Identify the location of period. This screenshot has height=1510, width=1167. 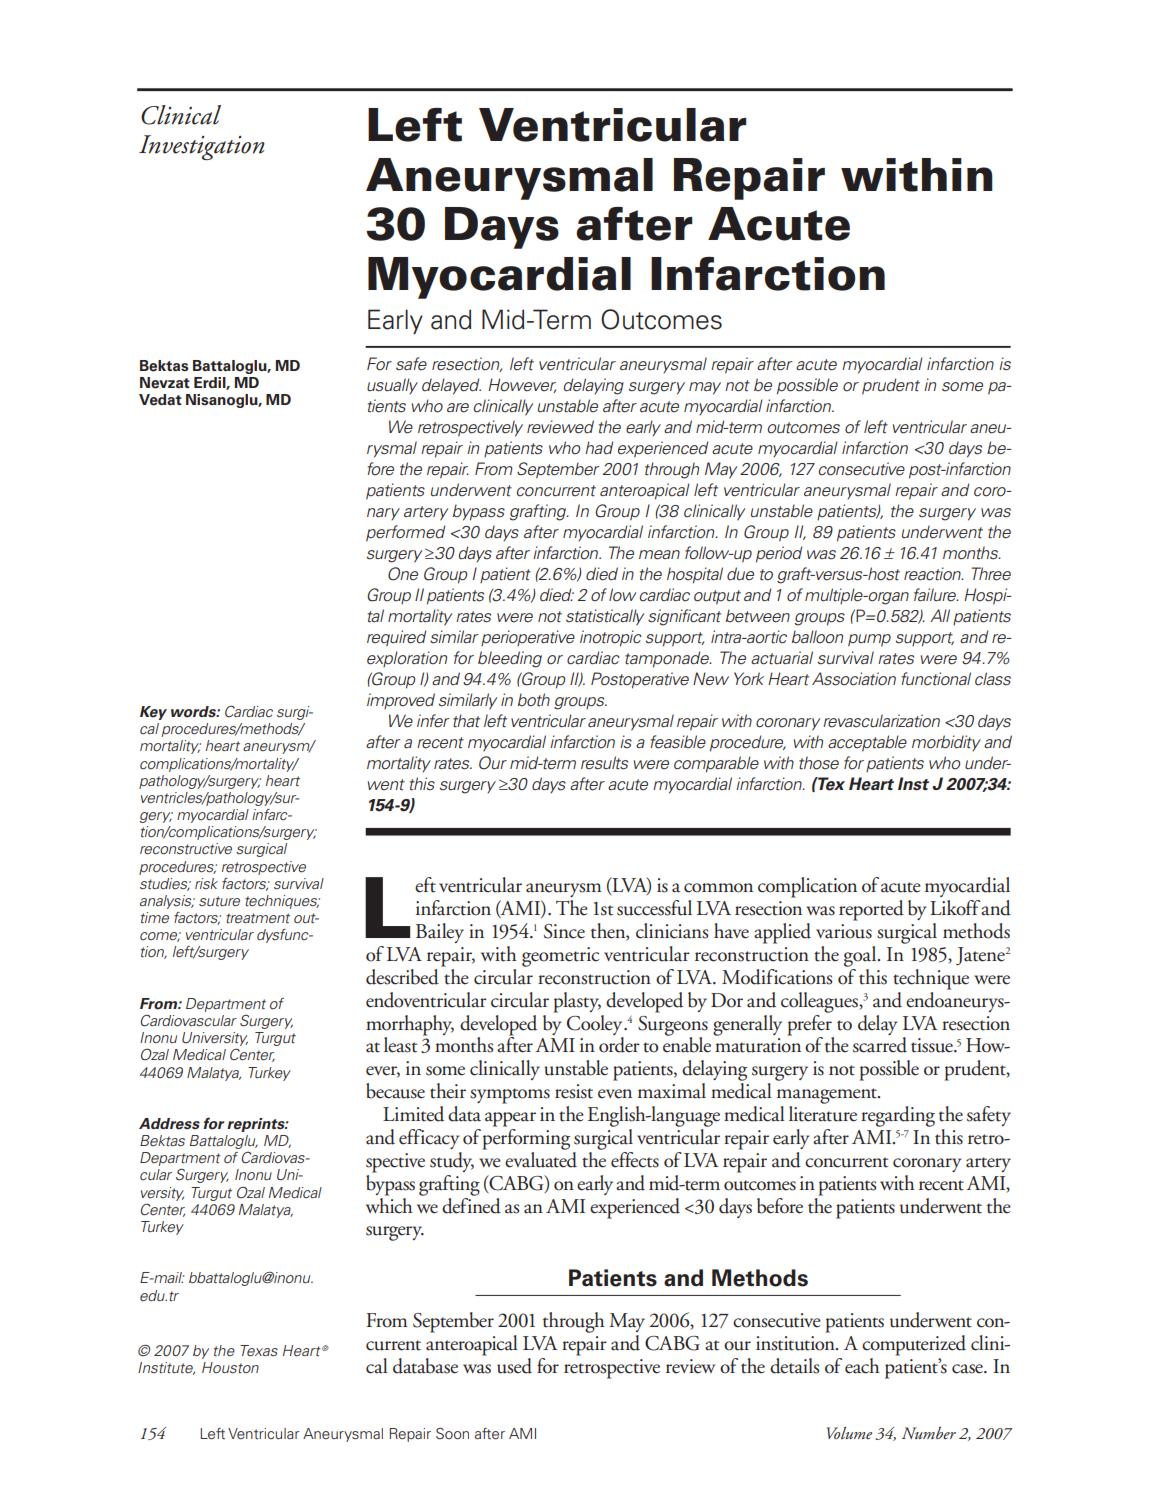
(779, 554).
